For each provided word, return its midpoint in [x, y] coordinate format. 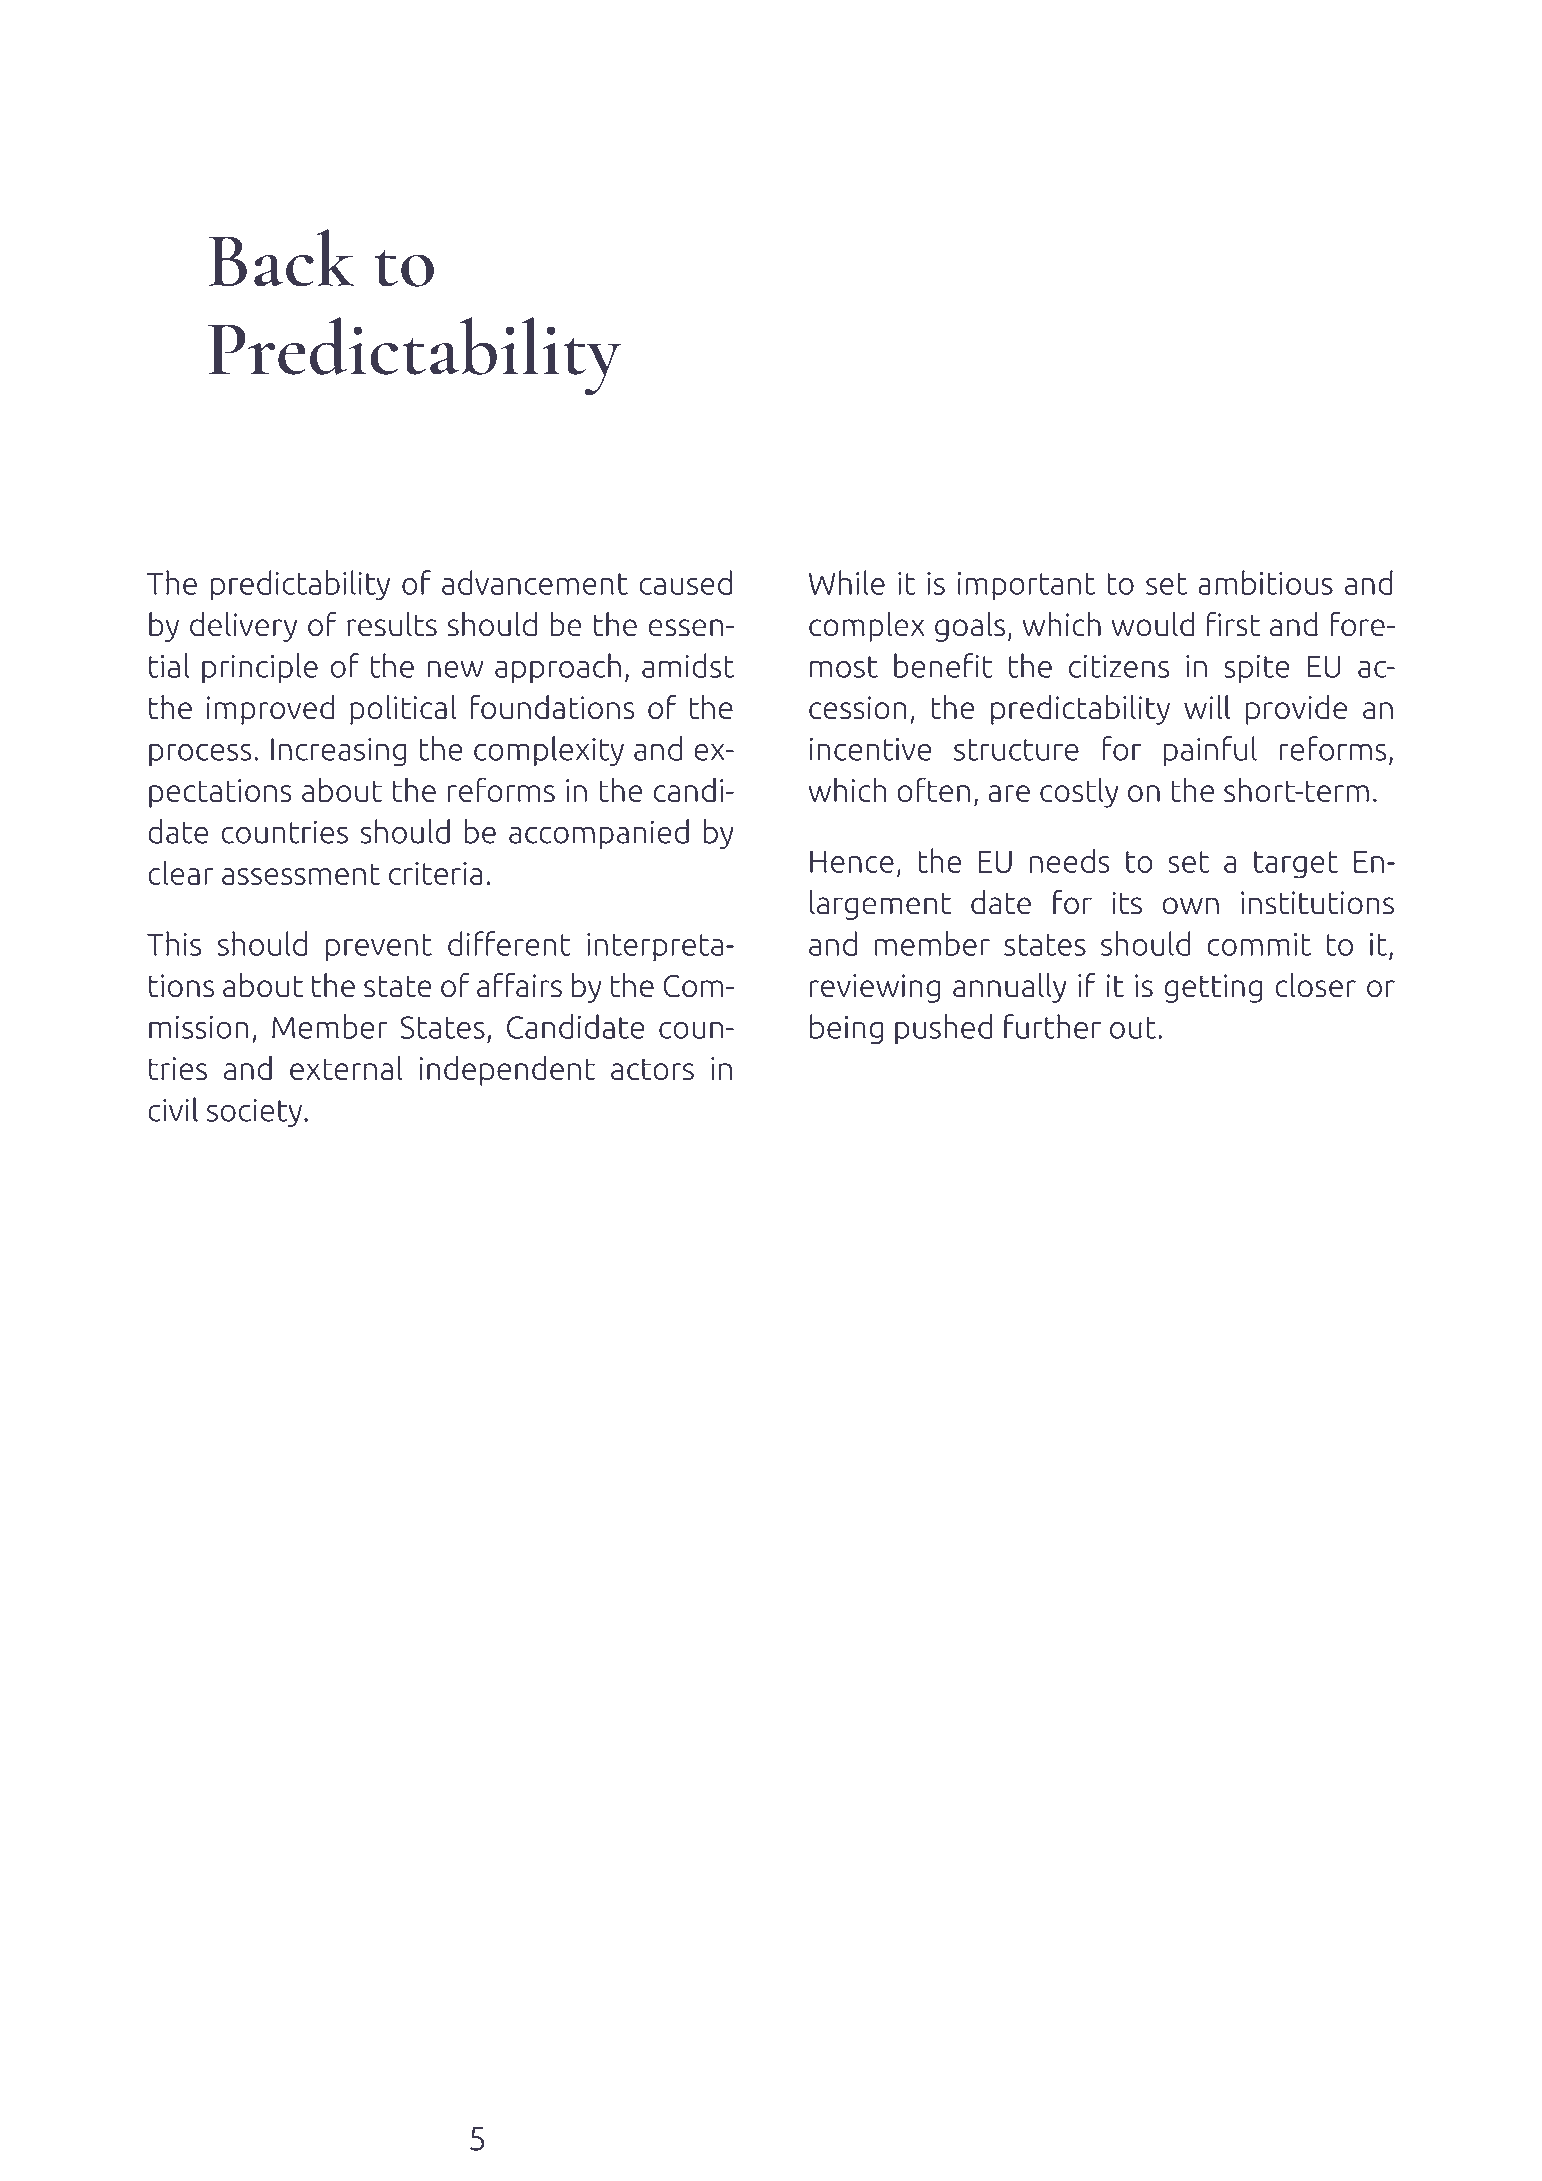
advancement [535, 582]
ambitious [1265, 582]
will [1207, 707]
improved [270, 709]
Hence [852, 862]
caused [685, 582]
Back [282, 258]
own [1191, 906]
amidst [688, 665]
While [847, 582]
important [1026, 586]
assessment [301, 874]
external [346, 1067]
